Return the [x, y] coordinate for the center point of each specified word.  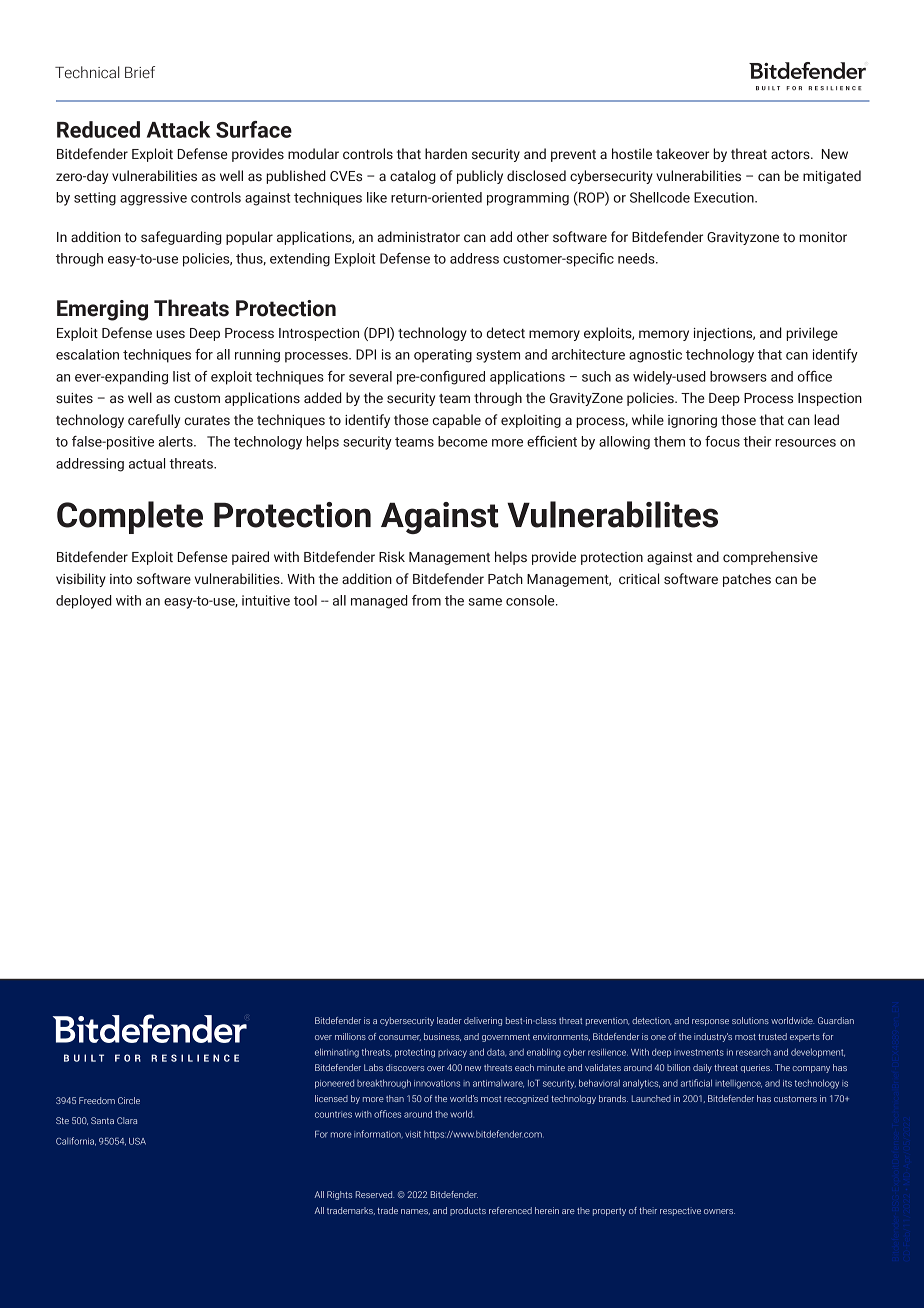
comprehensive [770, 558]
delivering [483, 1021]
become [463, 441]
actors [791, 155]
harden [446, 153]
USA [137, 1141]
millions [350, 1036]
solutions [750, 1020]
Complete [130, 517]
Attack [178, 129]
